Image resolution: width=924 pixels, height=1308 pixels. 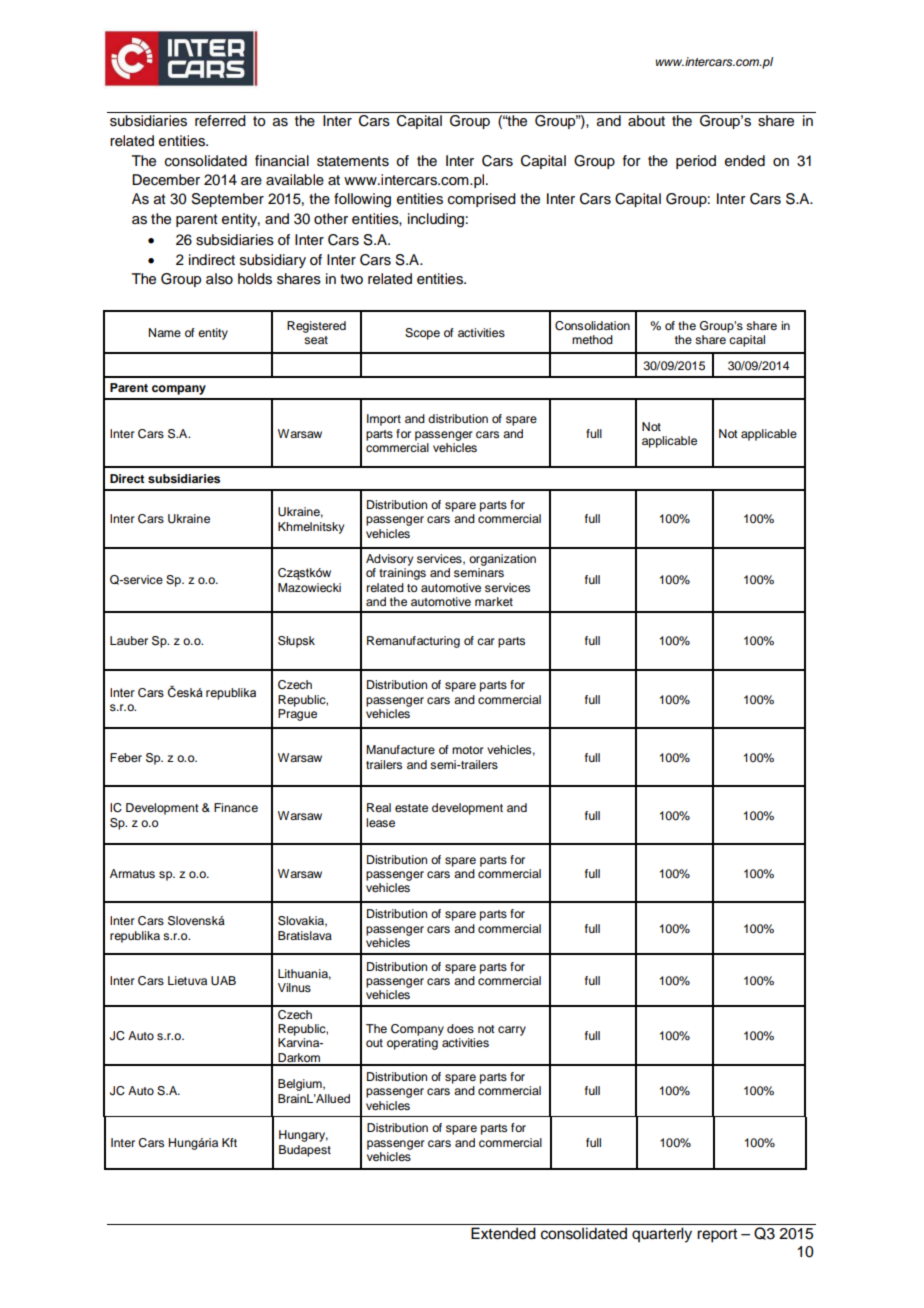 What do you see at coordinates (494, 601) in the document?
I see `market` at bounding box center [494, 601].
